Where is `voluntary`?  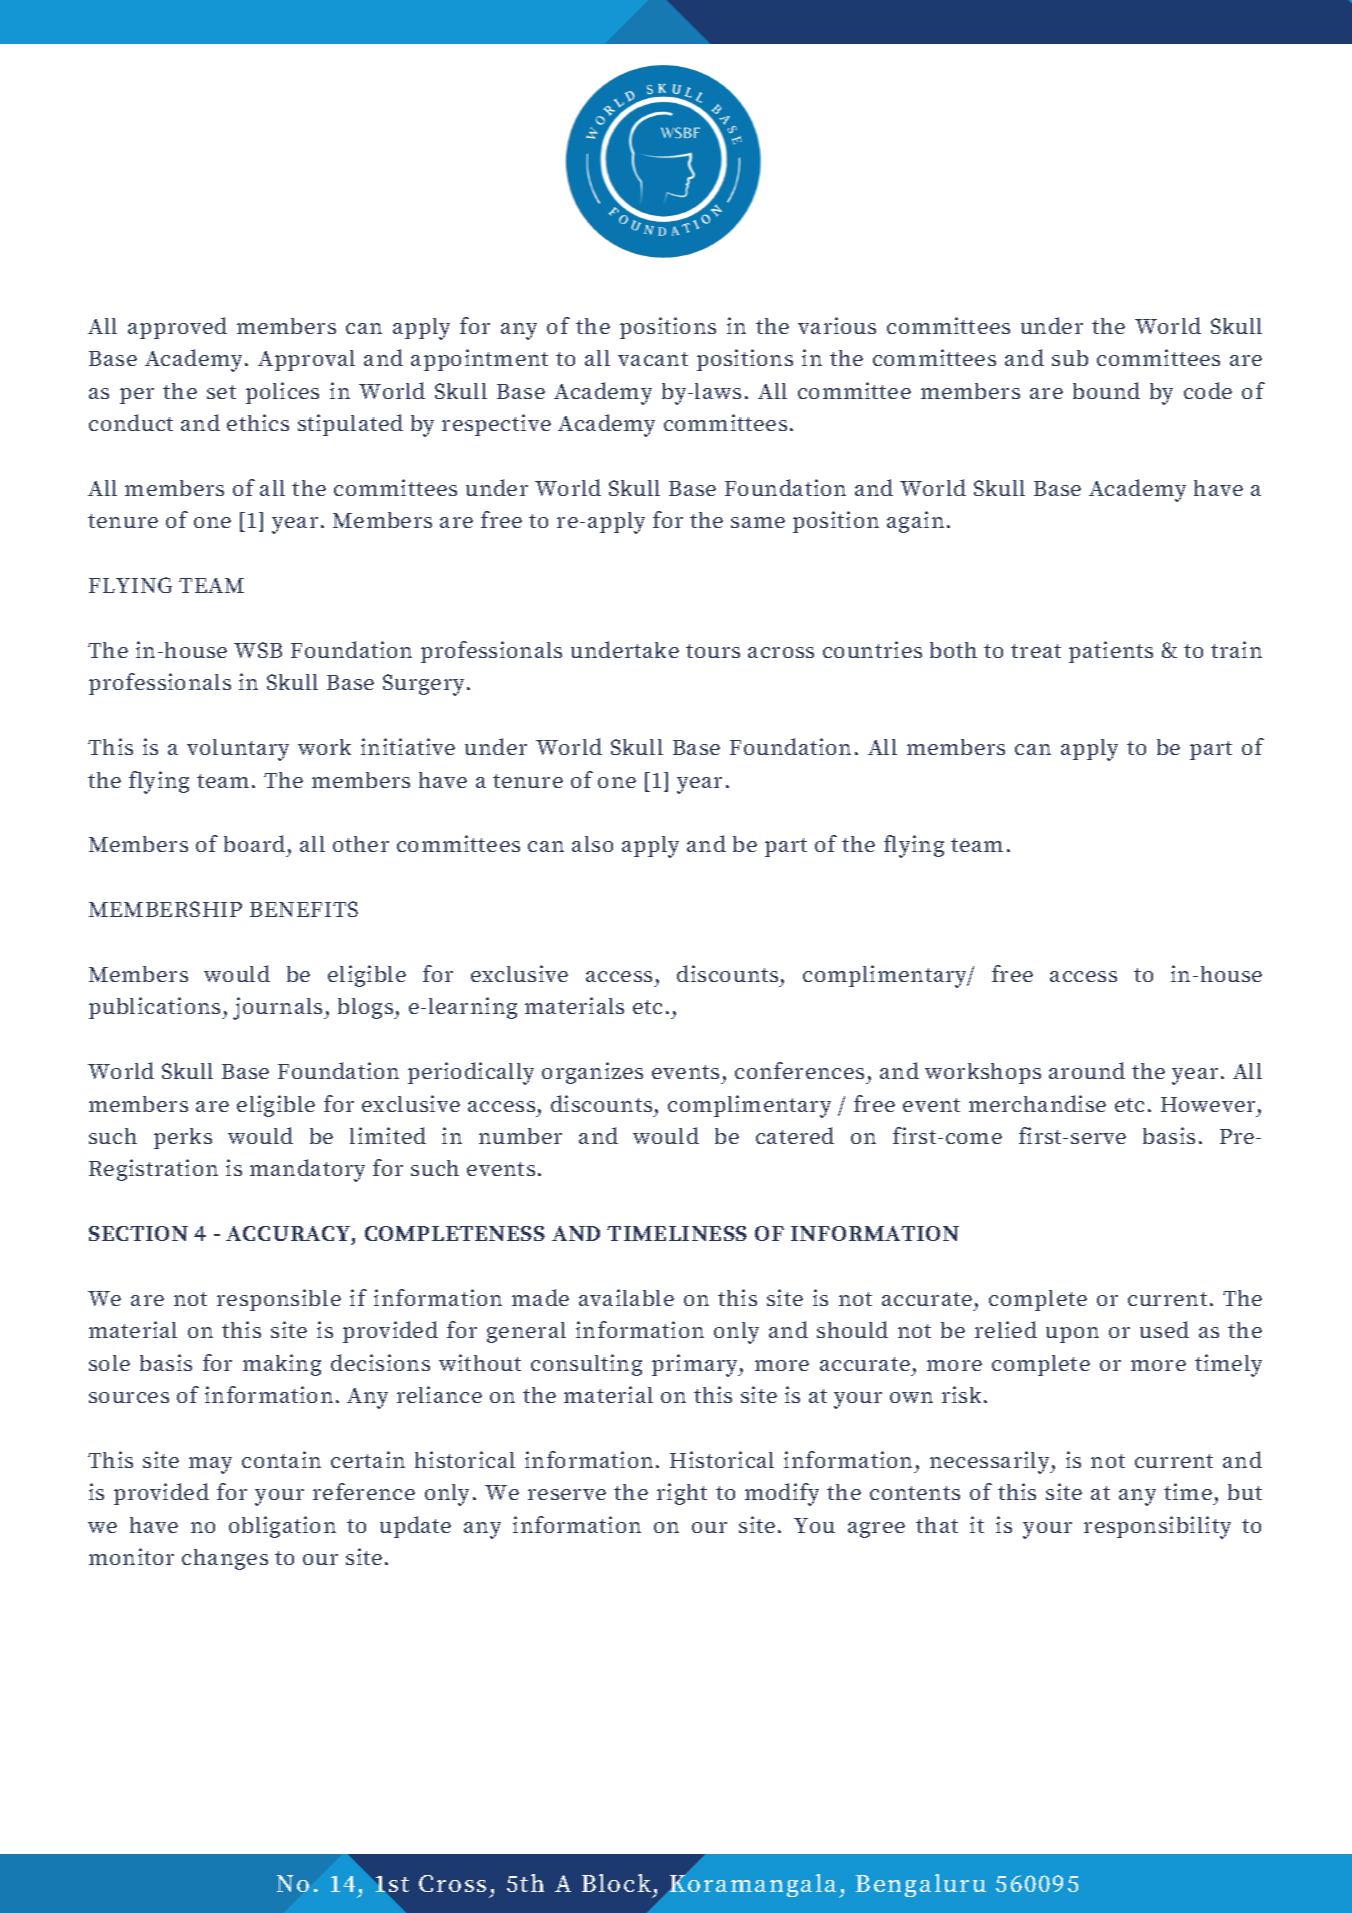 voluntary is located at coordinates (238, 750).
